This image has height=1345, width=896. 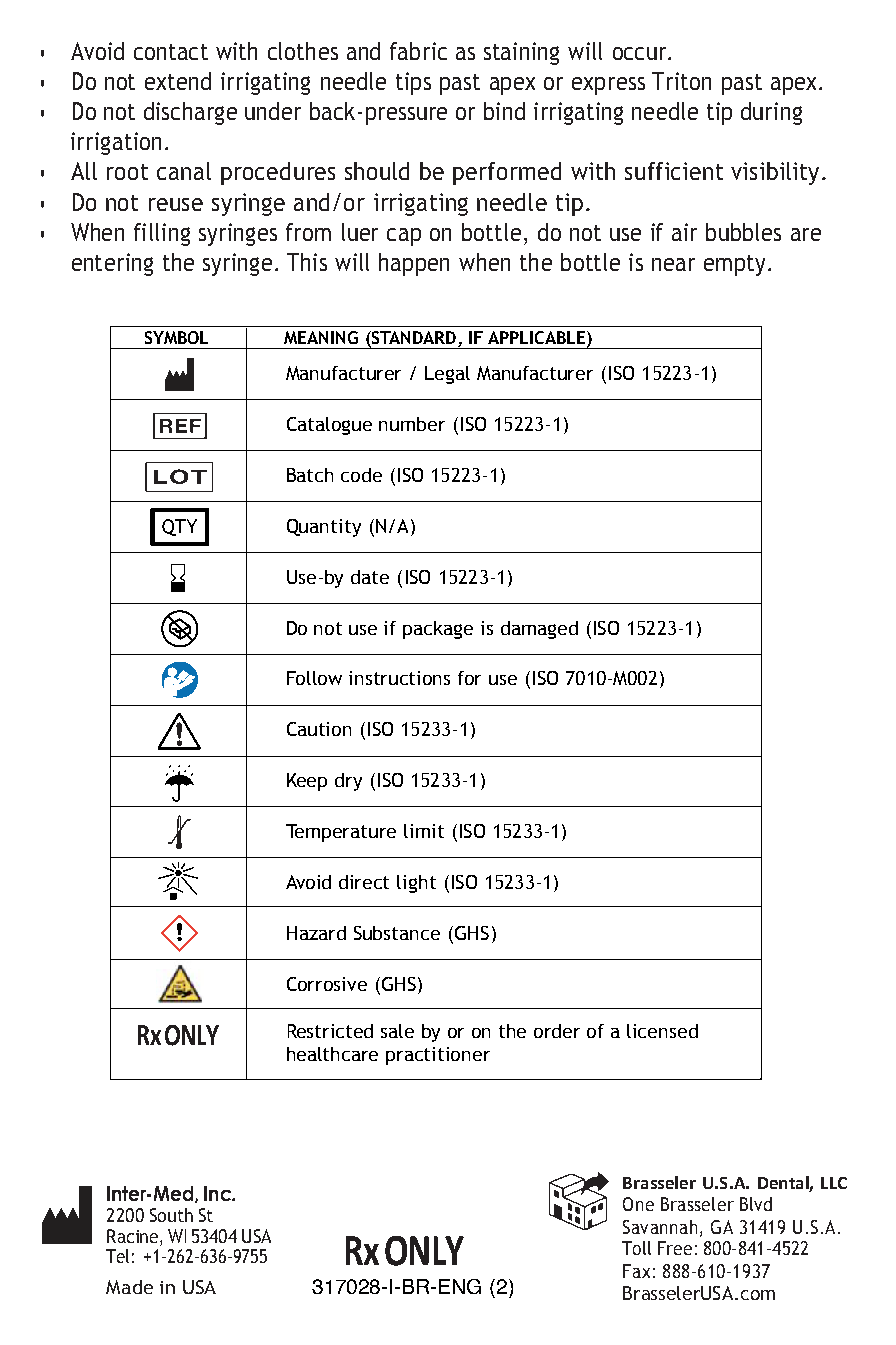 I want to click on extend, so click(x=178, y=81).
